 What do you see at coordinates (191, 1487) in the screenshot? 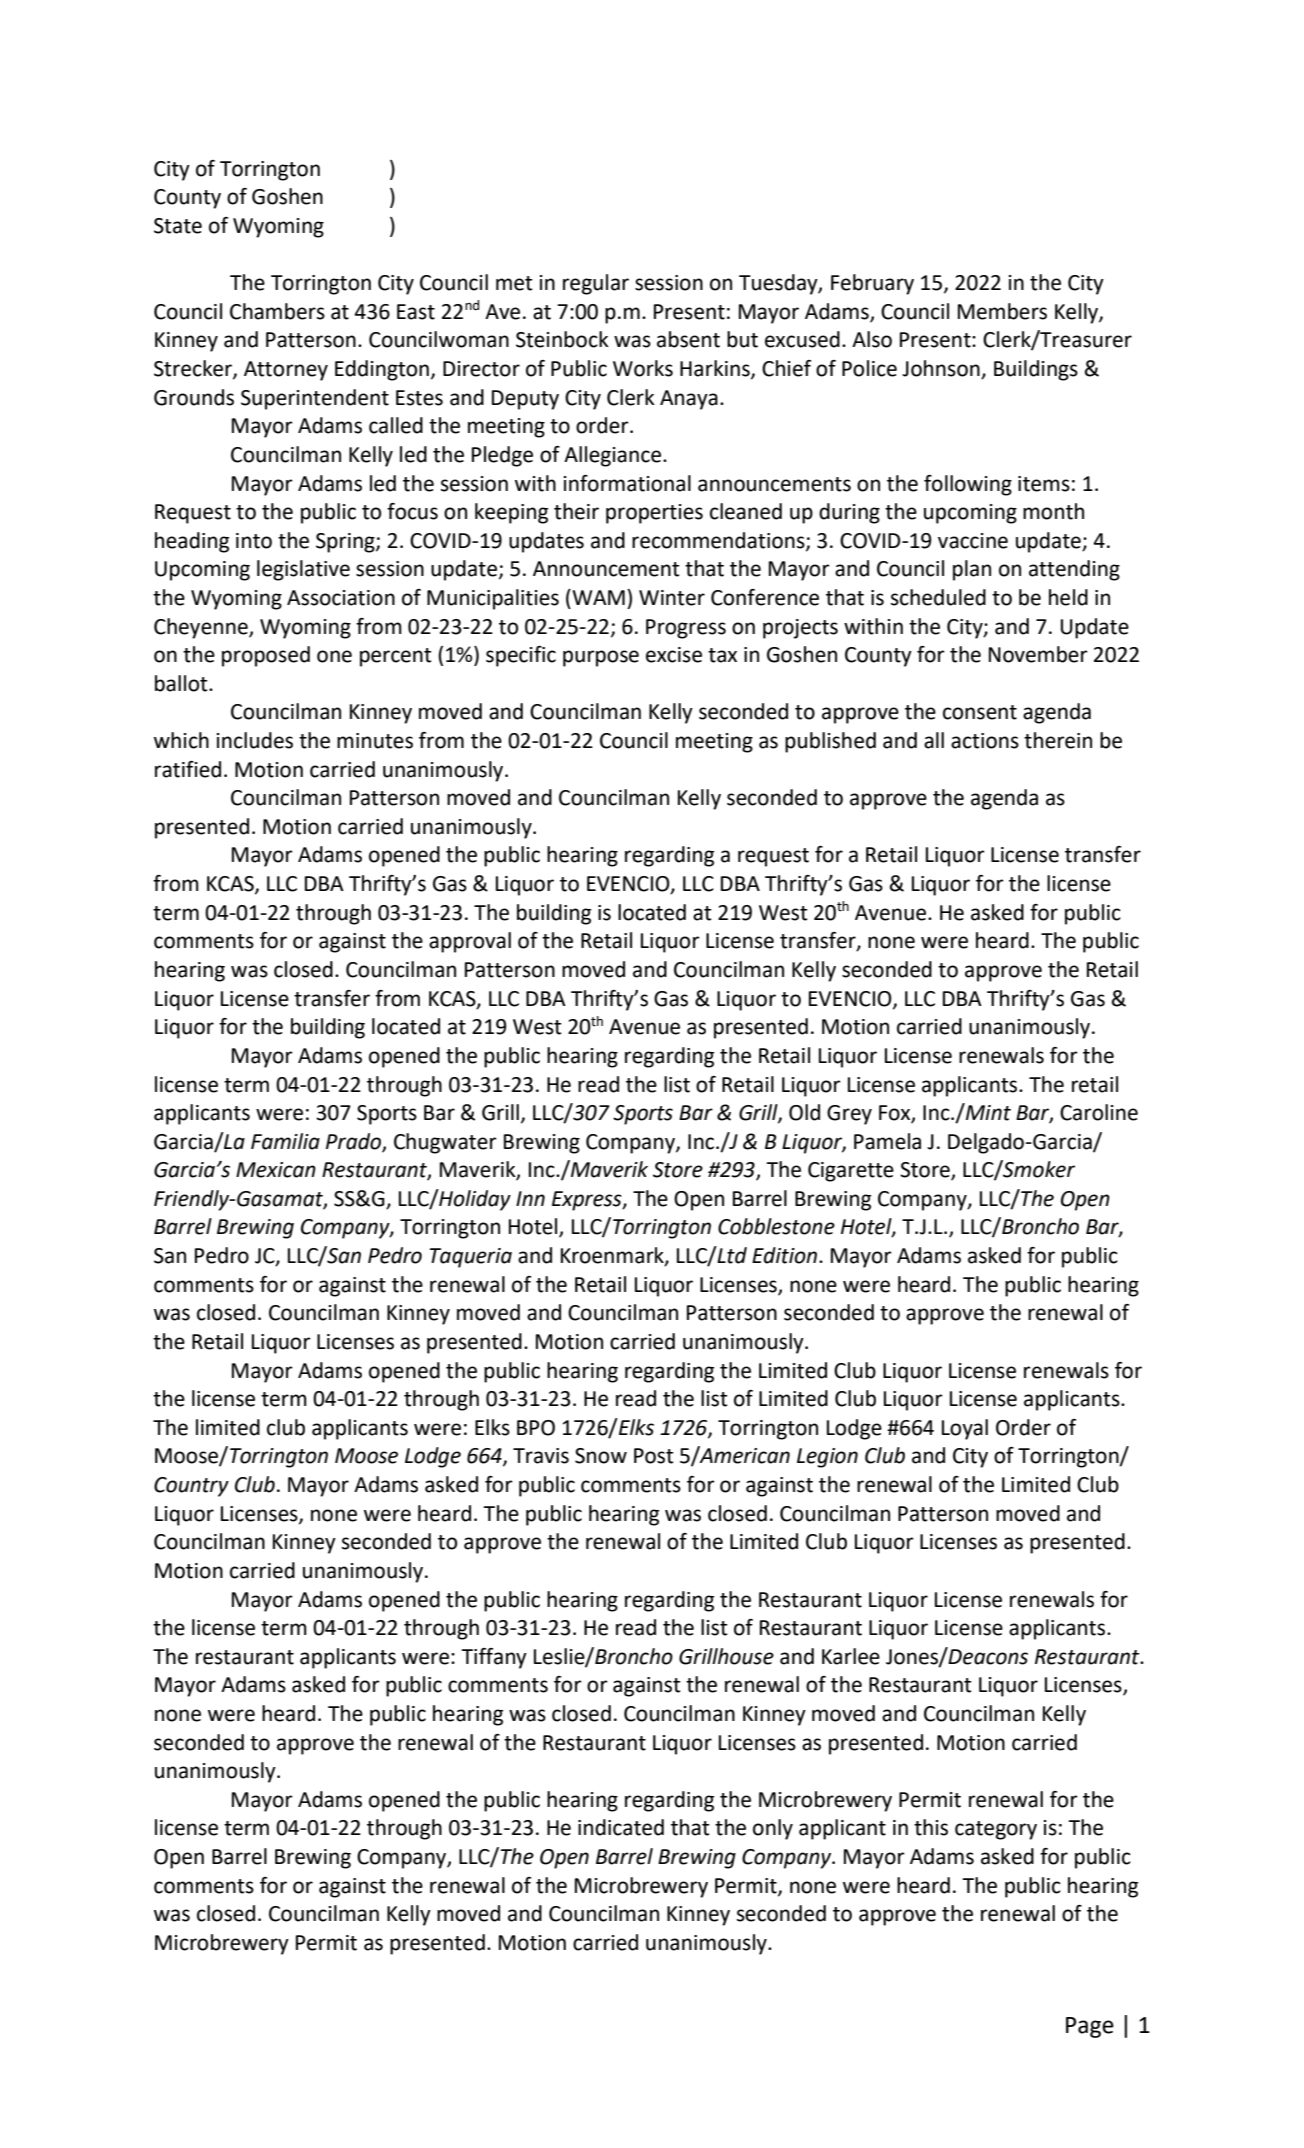
I see `Country` at bounding box center [191, 1487].
